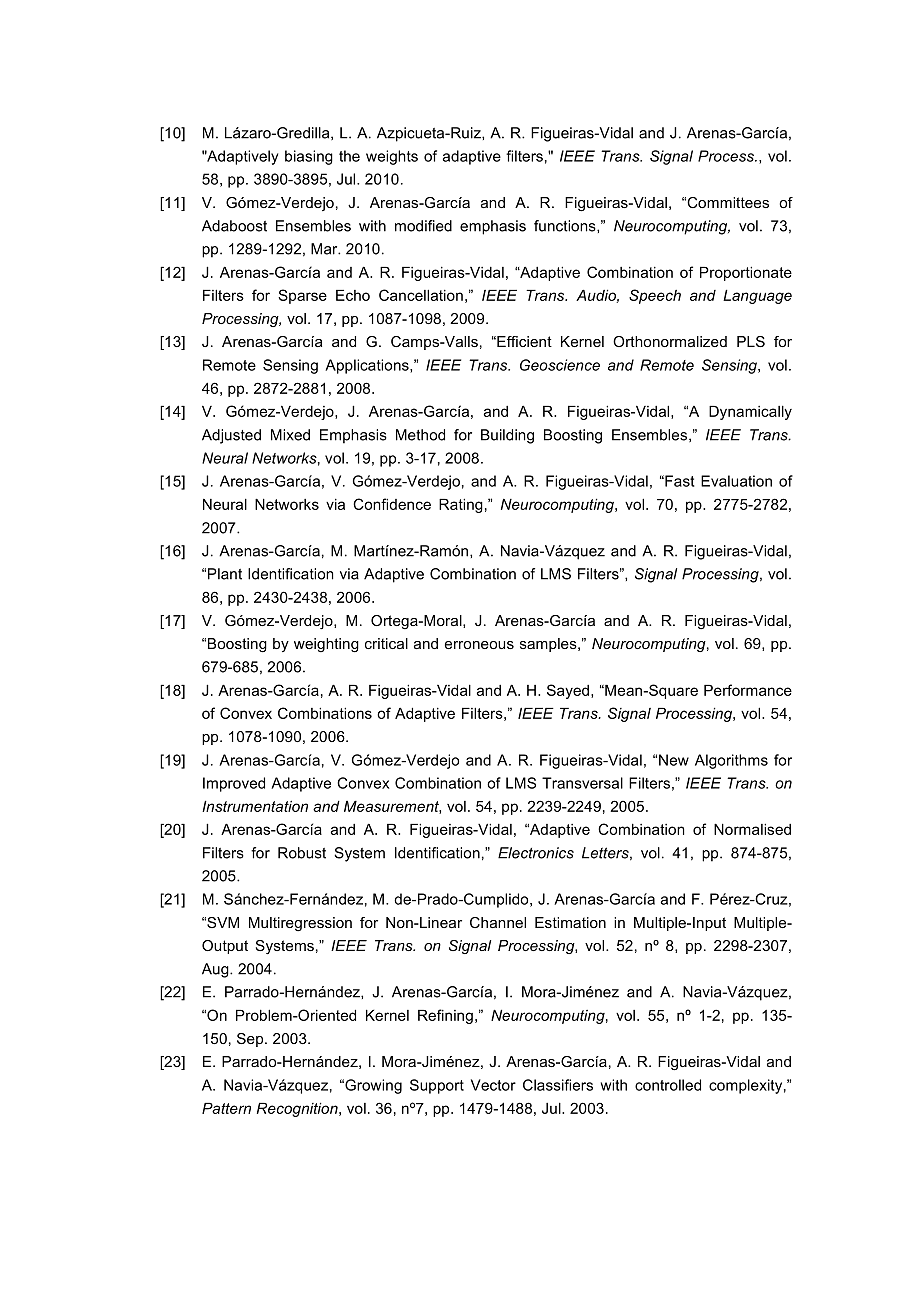  Describe the element at coordinates (423, 226) in the page. I see `modified` at that location.
